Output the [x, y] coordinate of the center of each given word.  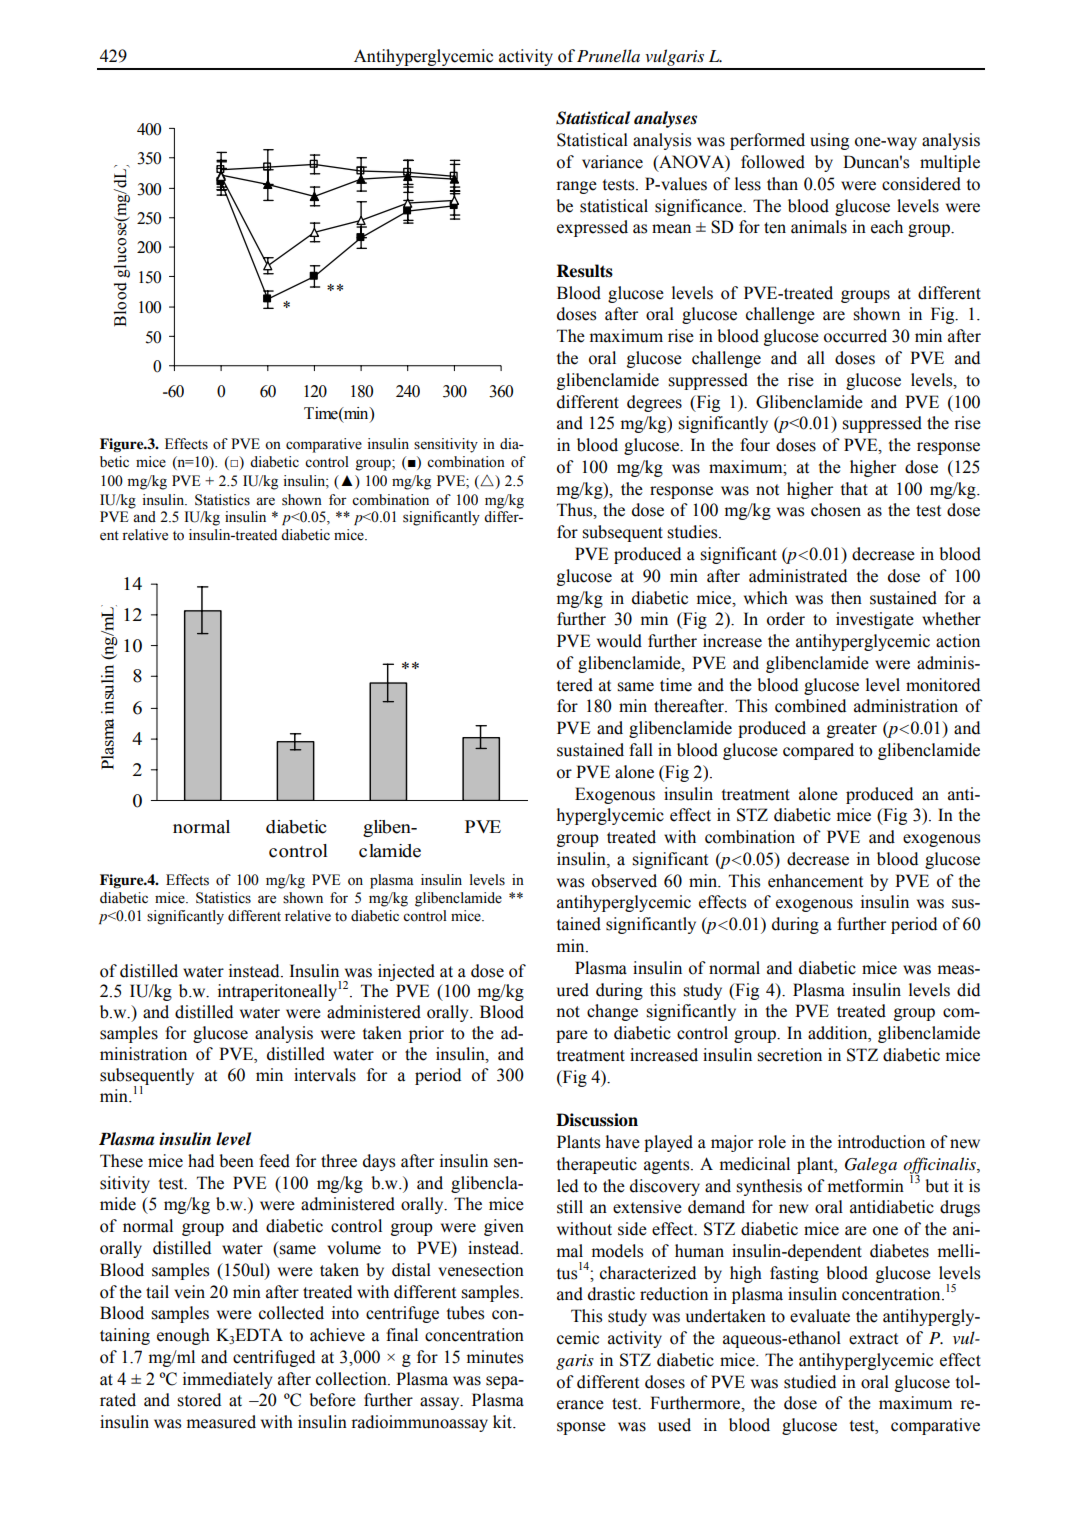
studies [693, 532]
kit [504, 1422]
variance [612, 162]
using [829, 141]
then [846, 598]
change [612, 1012]
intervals [325, 1075]
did [968, 990]
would [619, 641]
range [576, 187]
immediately [227, 1380]
